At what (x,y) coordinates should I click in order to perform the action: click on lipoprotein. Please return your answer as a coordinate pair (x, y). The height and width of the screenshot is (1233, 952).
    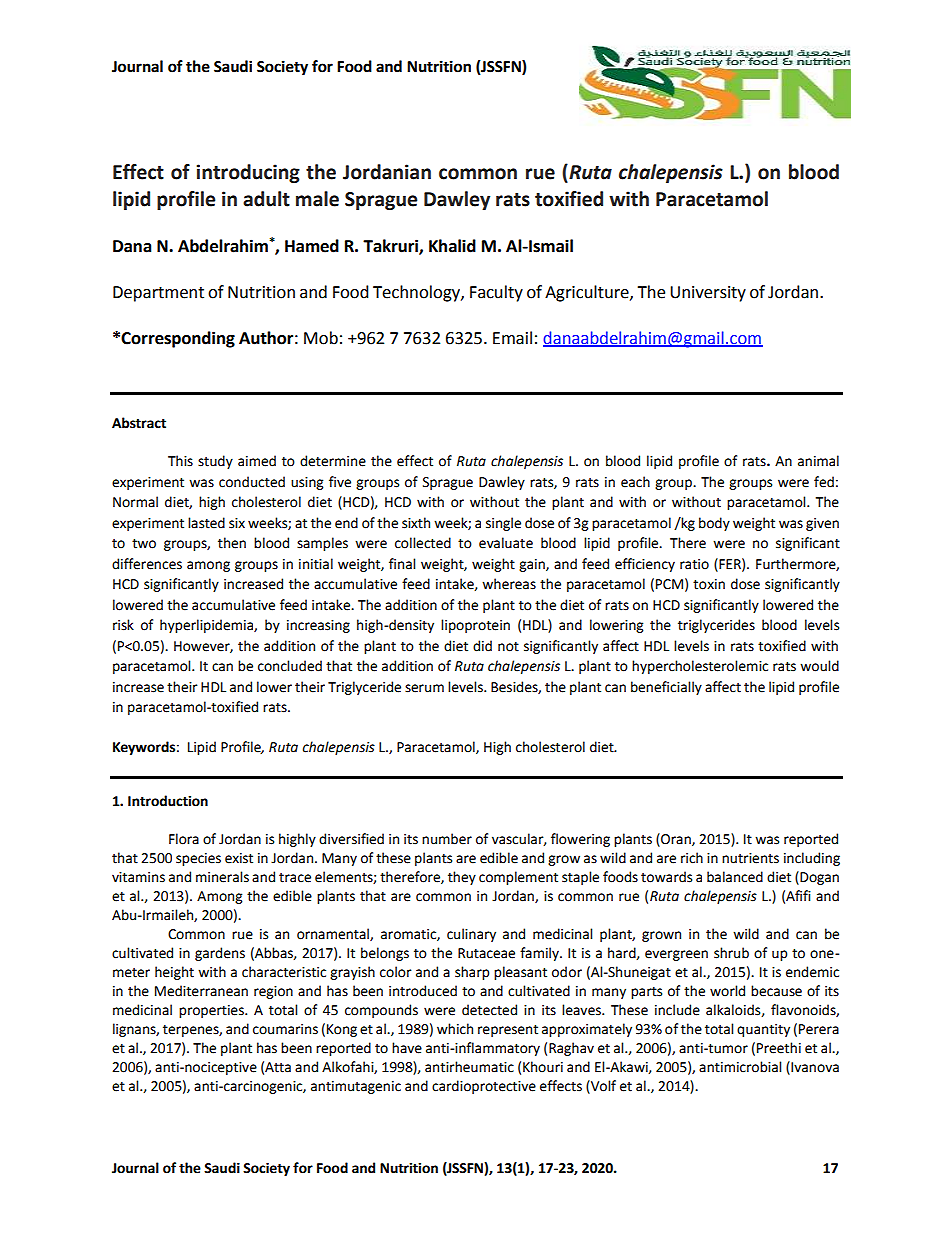
    Looking at the image, I should click on (475, 626).
